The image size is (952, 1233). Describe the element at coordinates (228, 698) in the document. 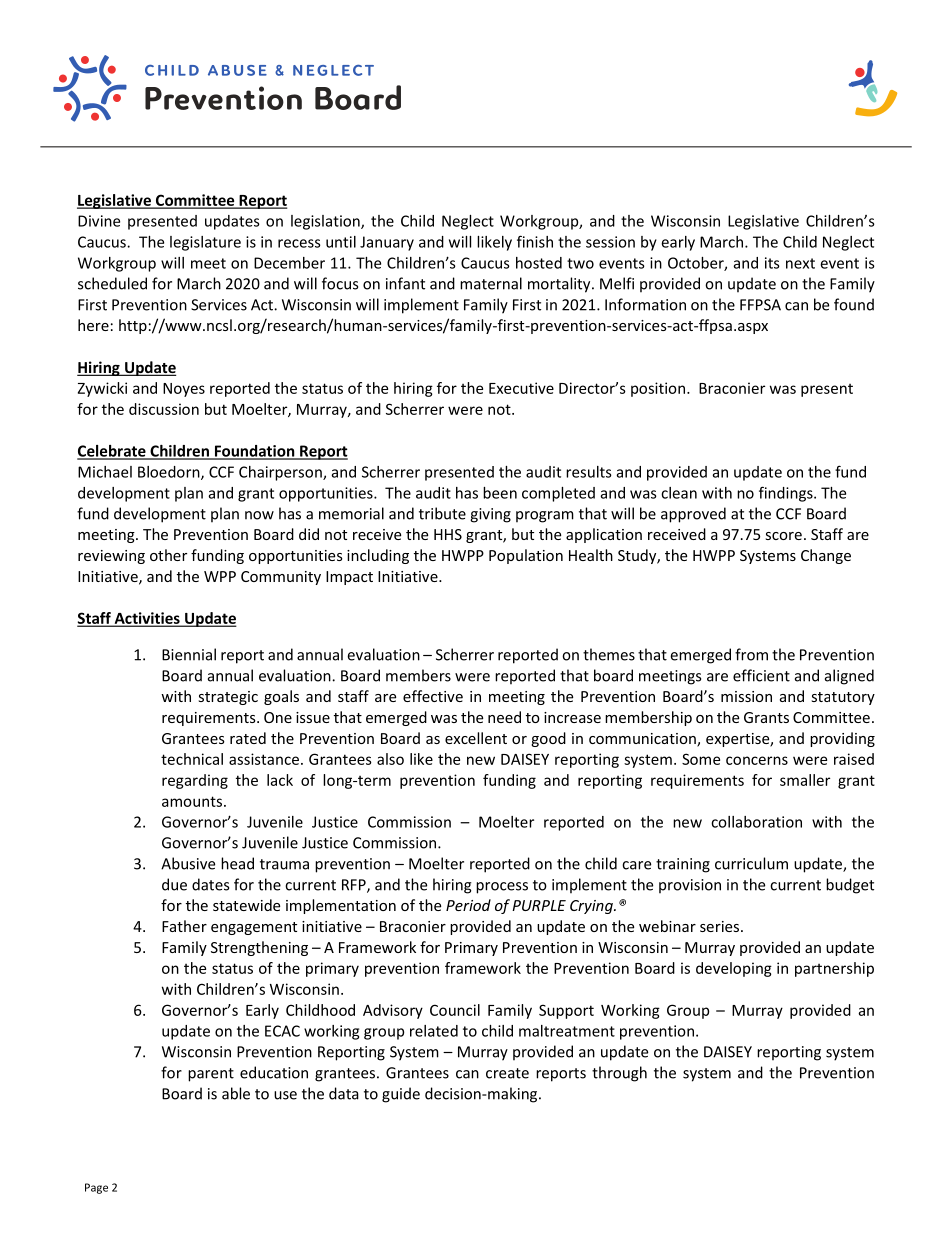

I see `strategic` at that location.
